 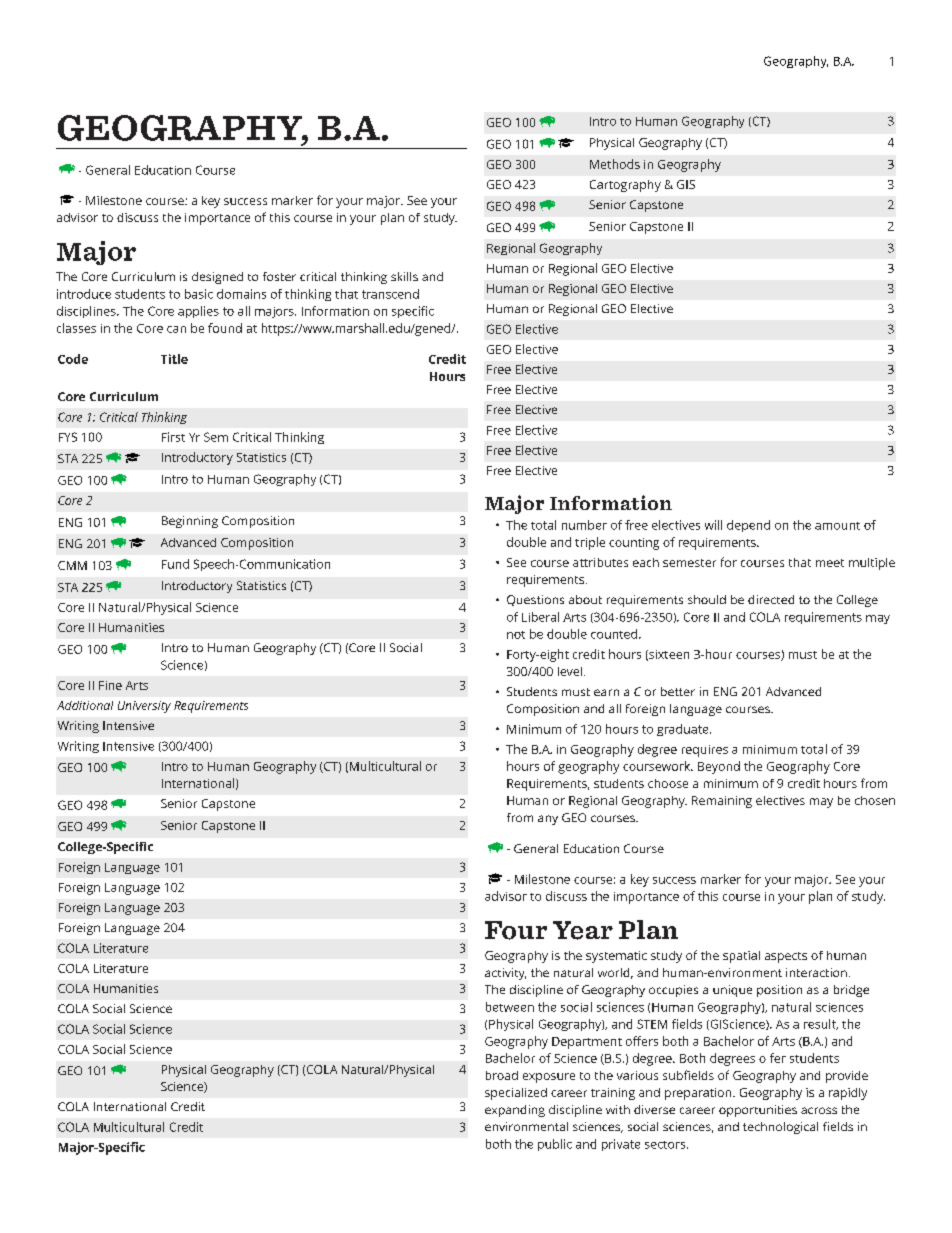 What do you see at coordinates (615, 164) in the document?
I see `Methods` at bounding box center [615, 164].
